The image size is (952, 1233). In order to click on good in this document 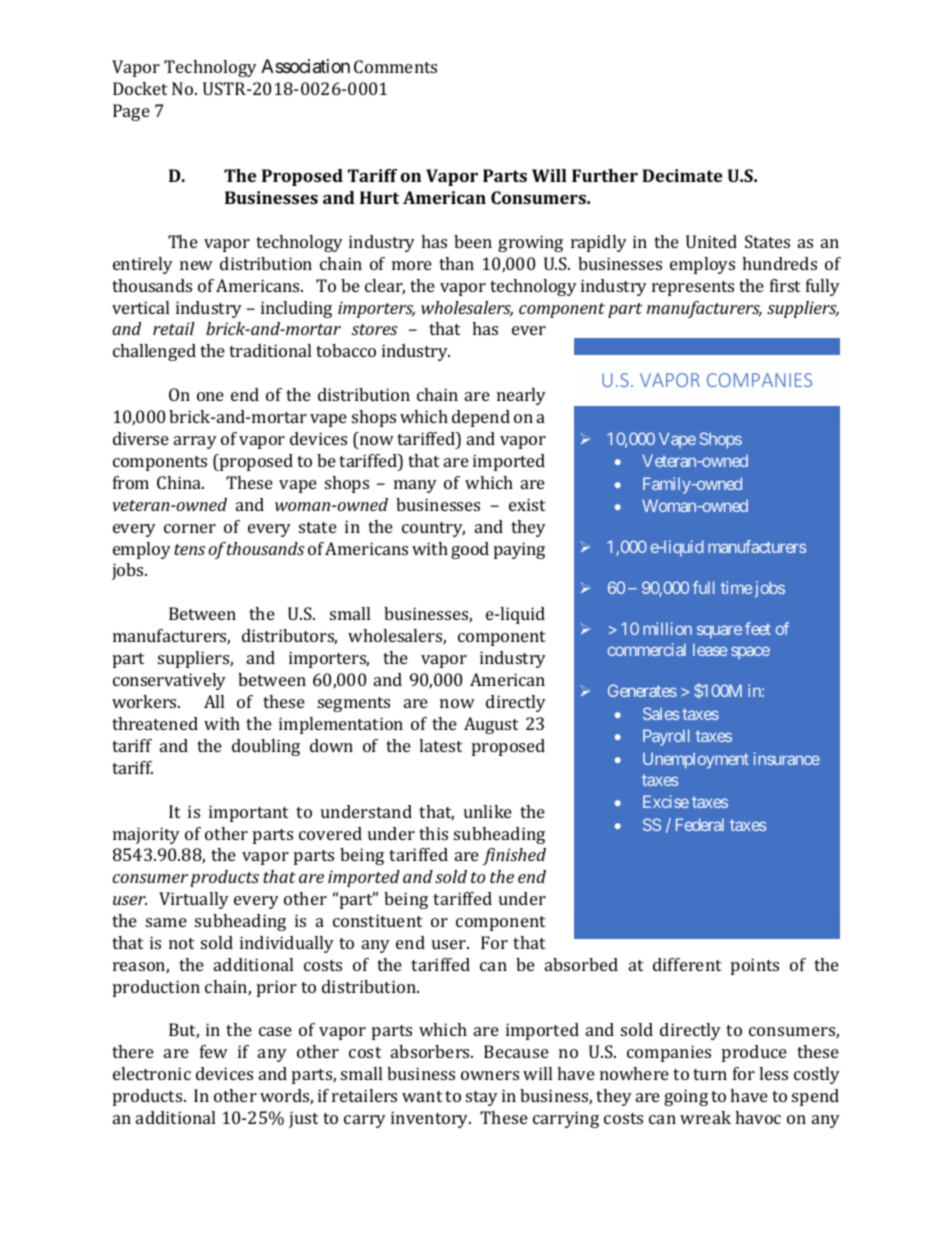, I will do `click(470, 550)`.
